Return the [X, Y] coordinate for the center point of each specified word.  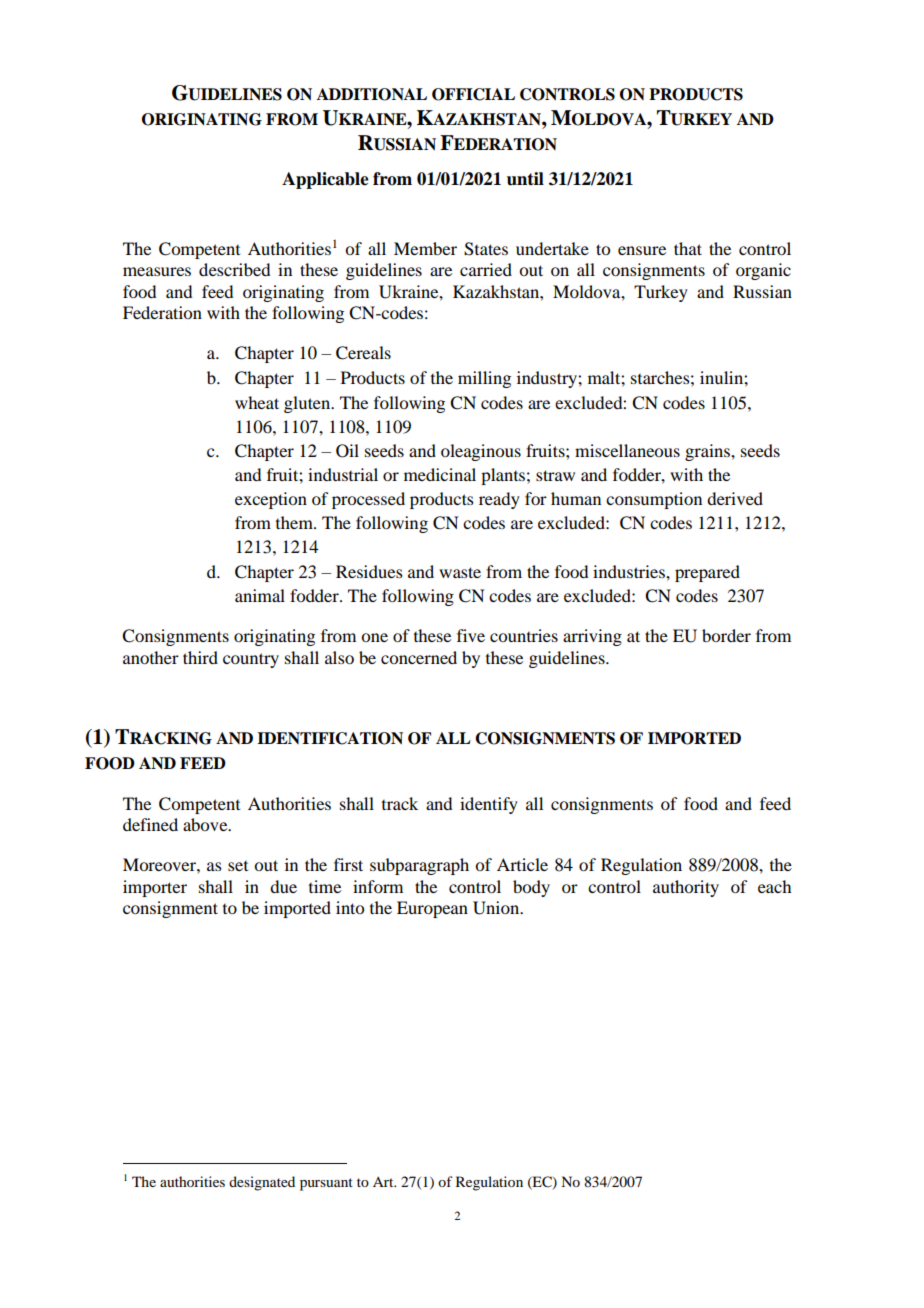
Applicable [325, 180]
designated [262, 1183]
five [471, 635]
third [200, 657]
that [688, 248]
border [726, 635]
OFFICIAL [473, 94]
